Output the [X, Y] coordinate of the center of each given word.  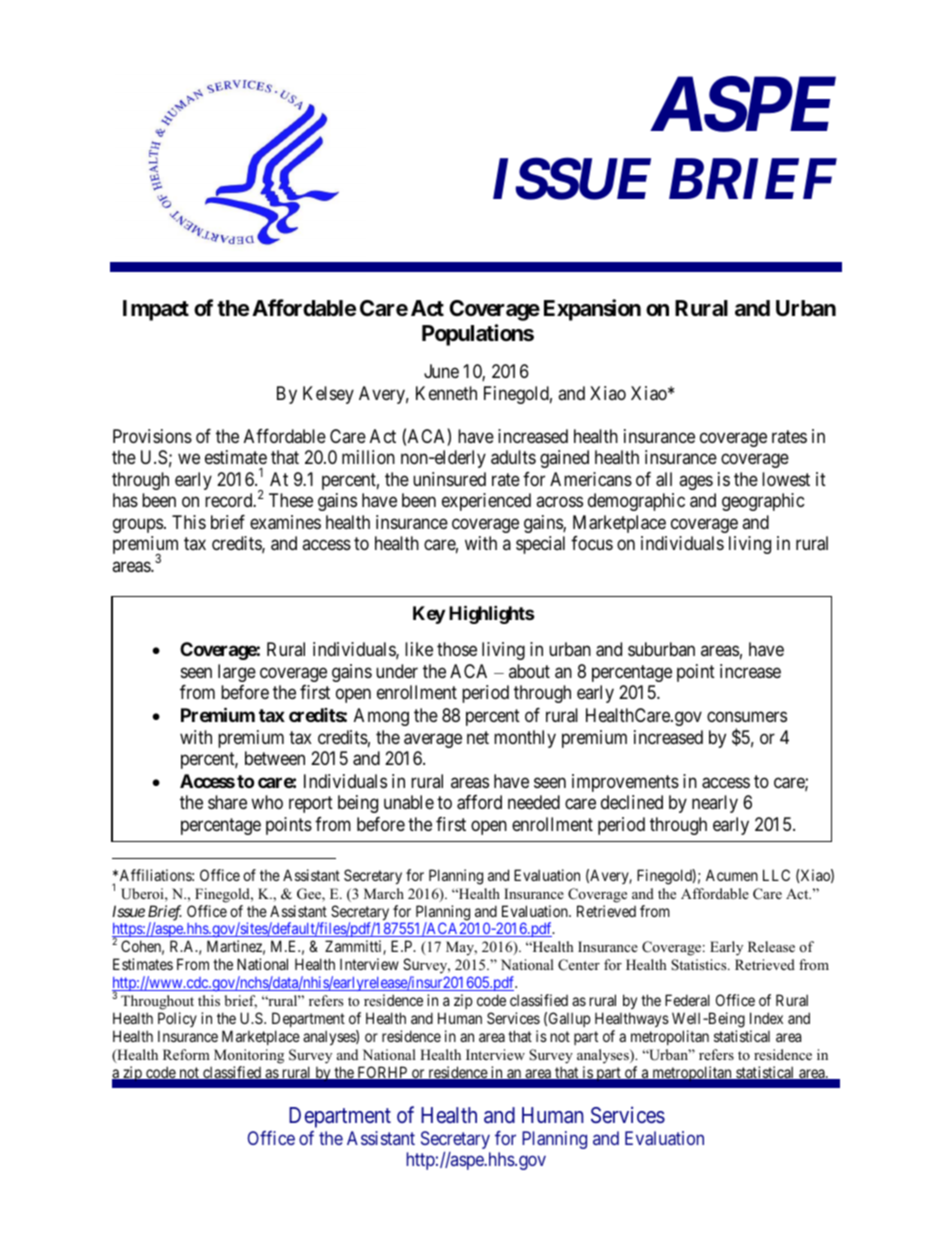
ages [696, 482]
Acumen [732, 875]
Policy [177, 1019]
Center [579, 965]
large [237, 673]
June [441, 371]
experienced [486, 502]
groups [138, 525]
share [227, 802]
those [457, 649]
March [384, 893]
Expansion [592, 310]
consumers [747, 717]
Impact [156, 310]
